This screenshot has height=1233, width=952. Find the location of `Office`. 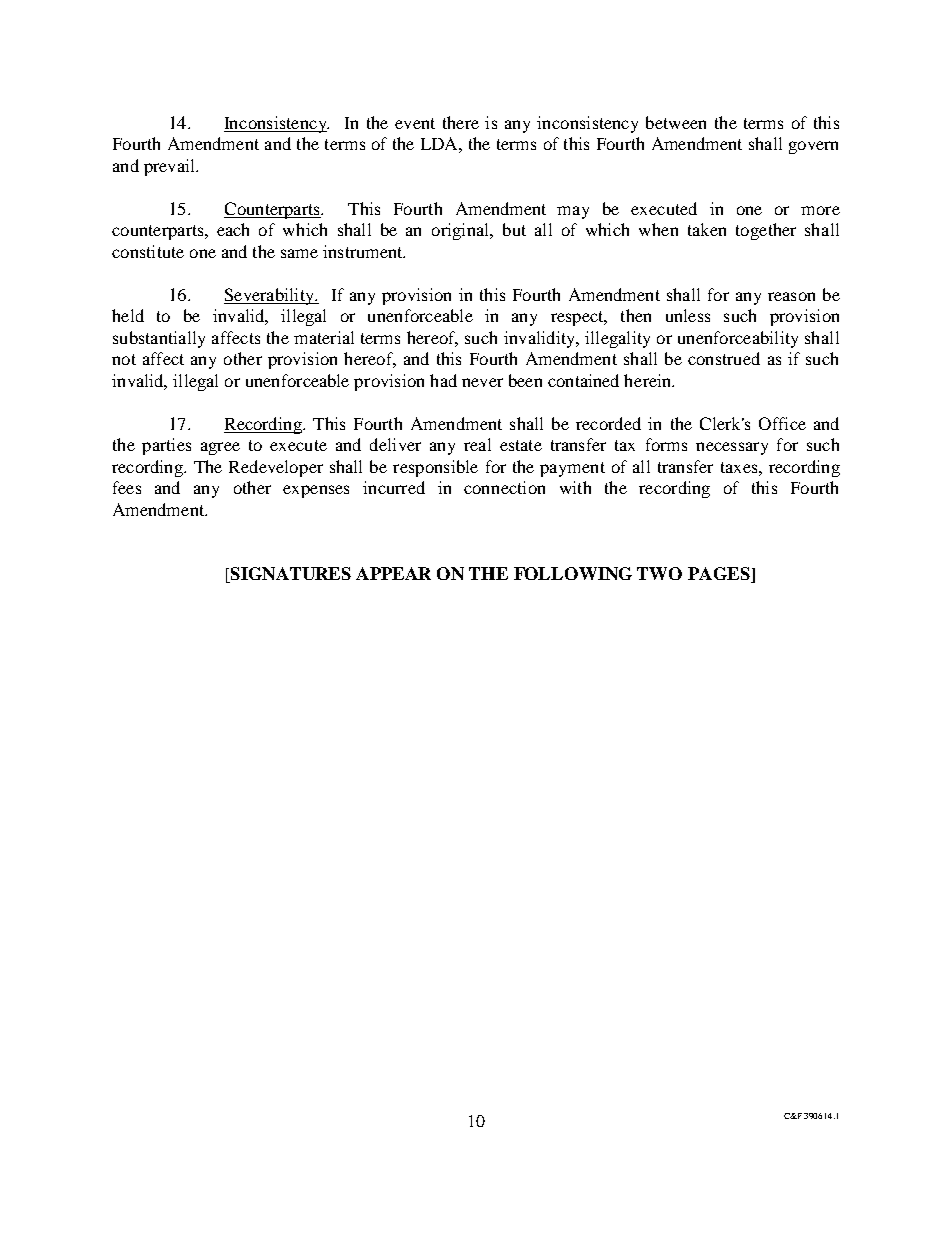

Office is located at coordinates (782, 423).
